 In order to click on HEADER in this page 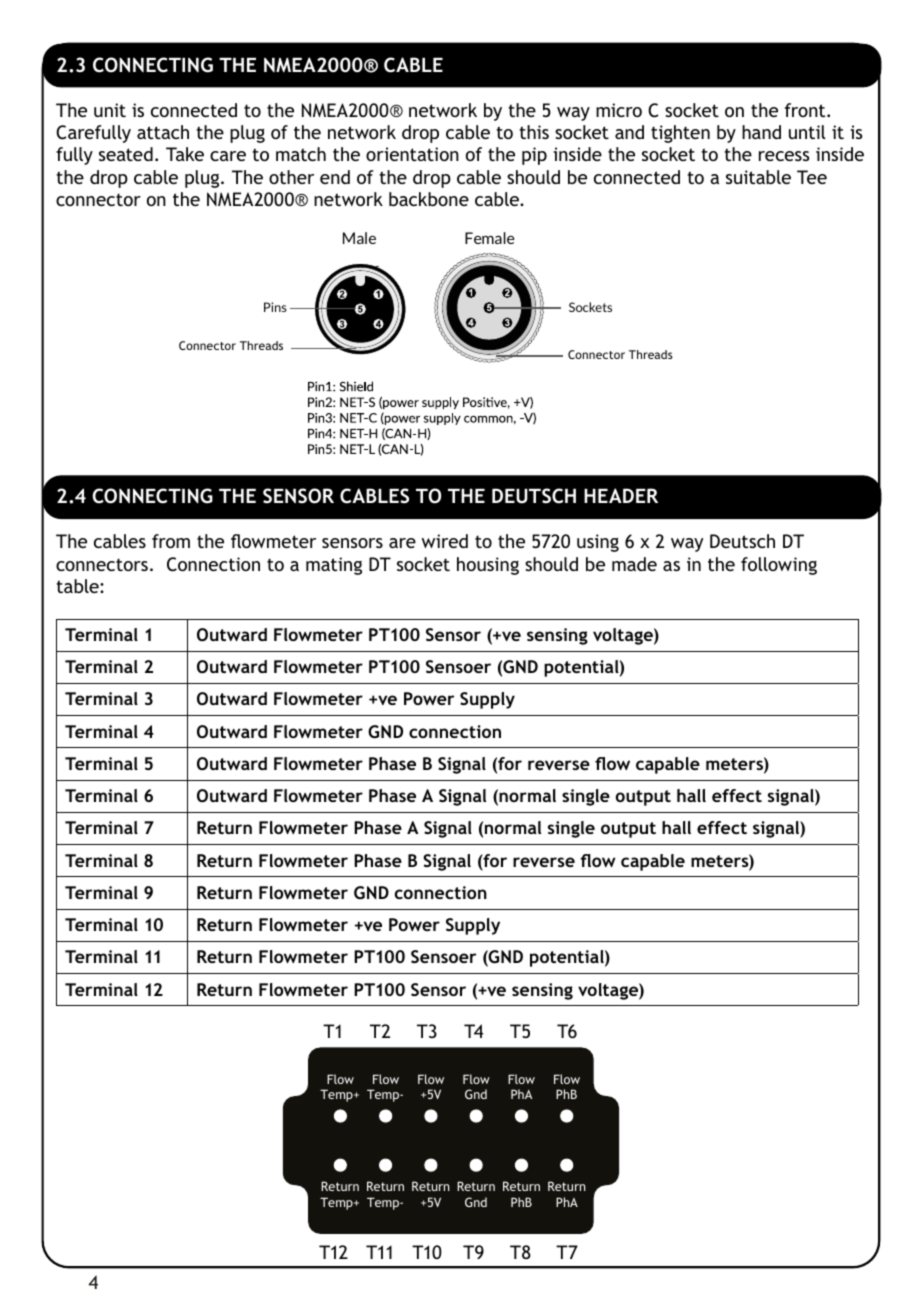, I will do `click(621, 495)`.
